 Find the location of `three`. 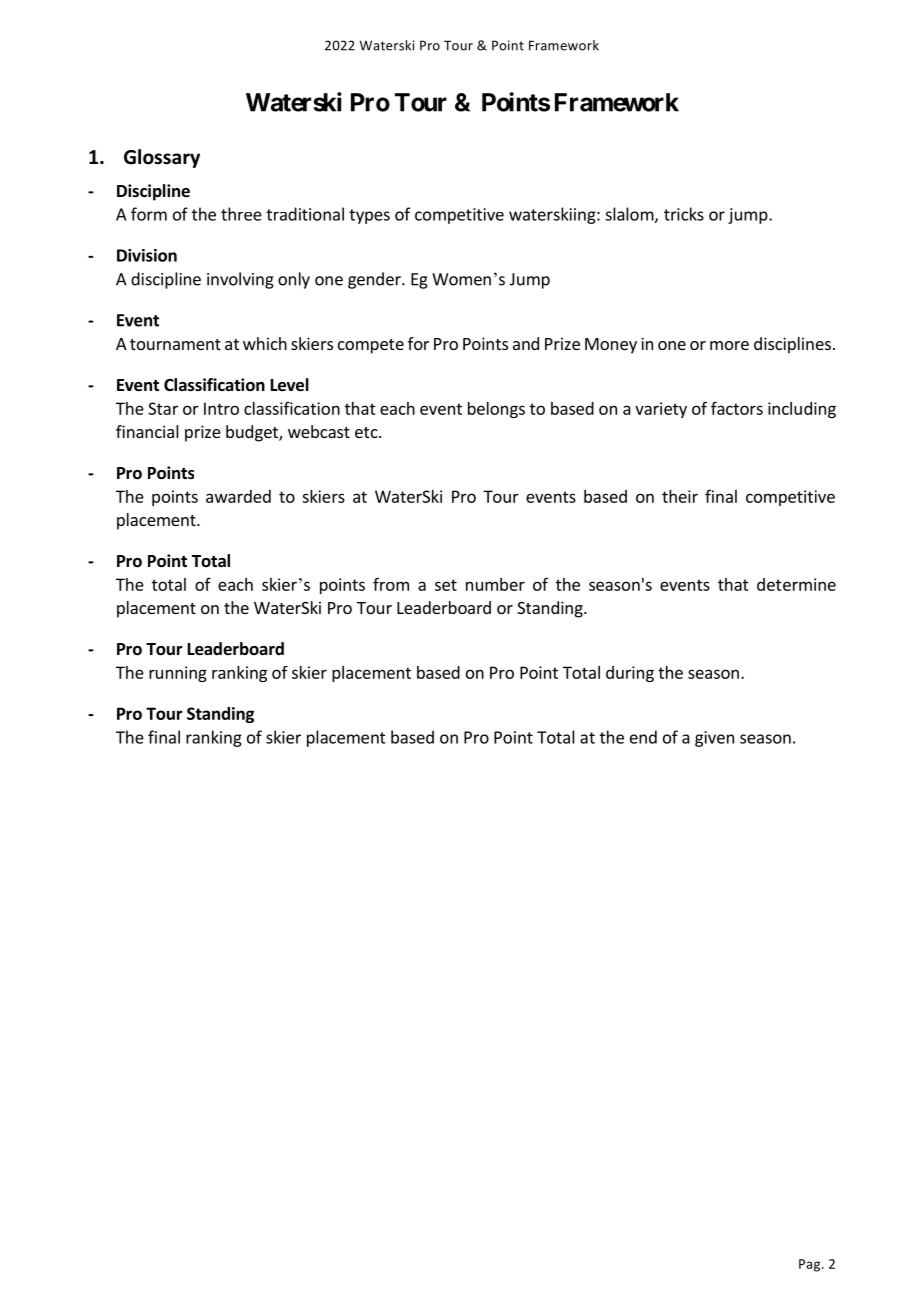

three is located at coordinates (241, 214).
